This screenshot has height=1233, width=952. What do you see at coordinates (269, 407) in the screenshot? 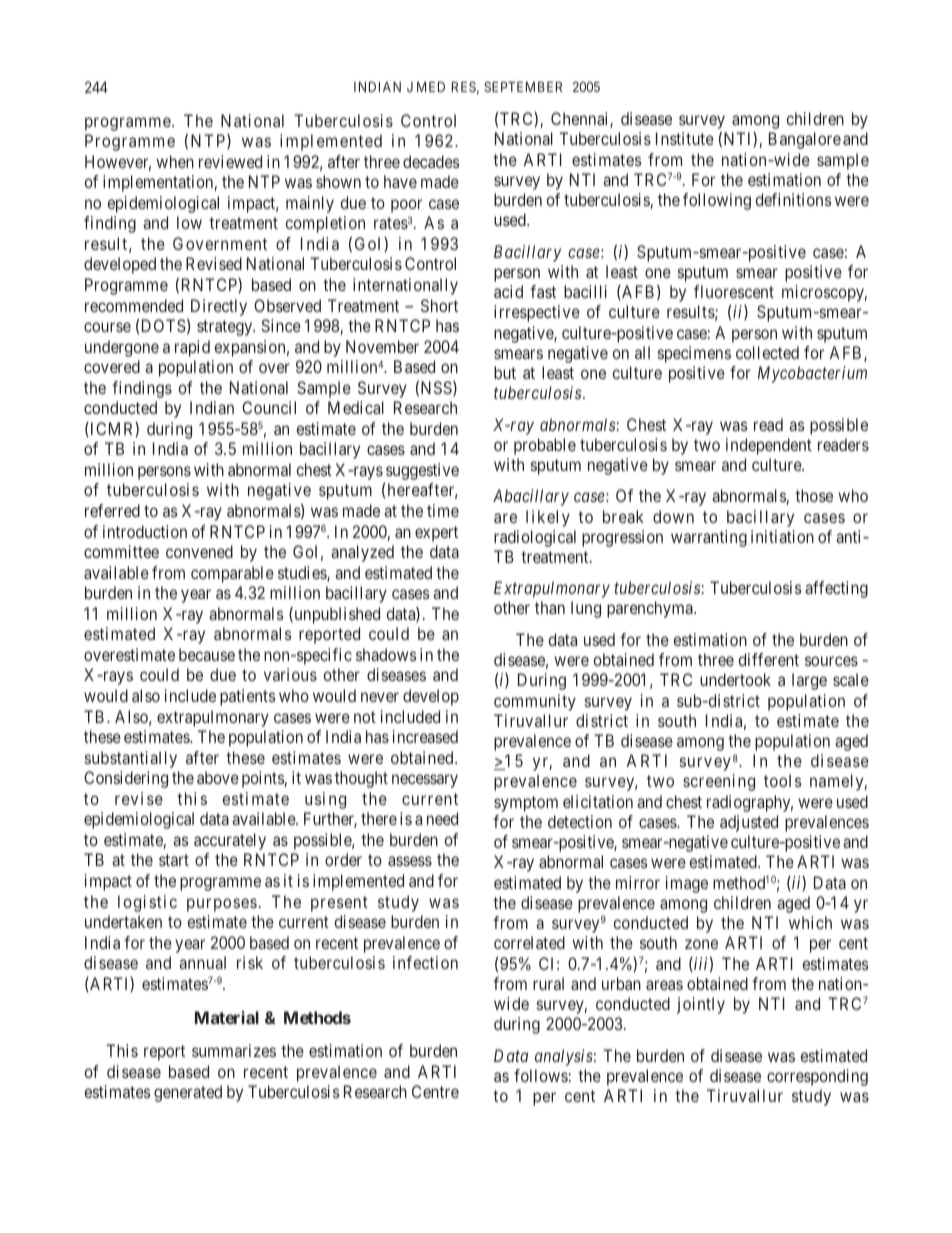
I see `Council` at bounding box center [269, 407].
